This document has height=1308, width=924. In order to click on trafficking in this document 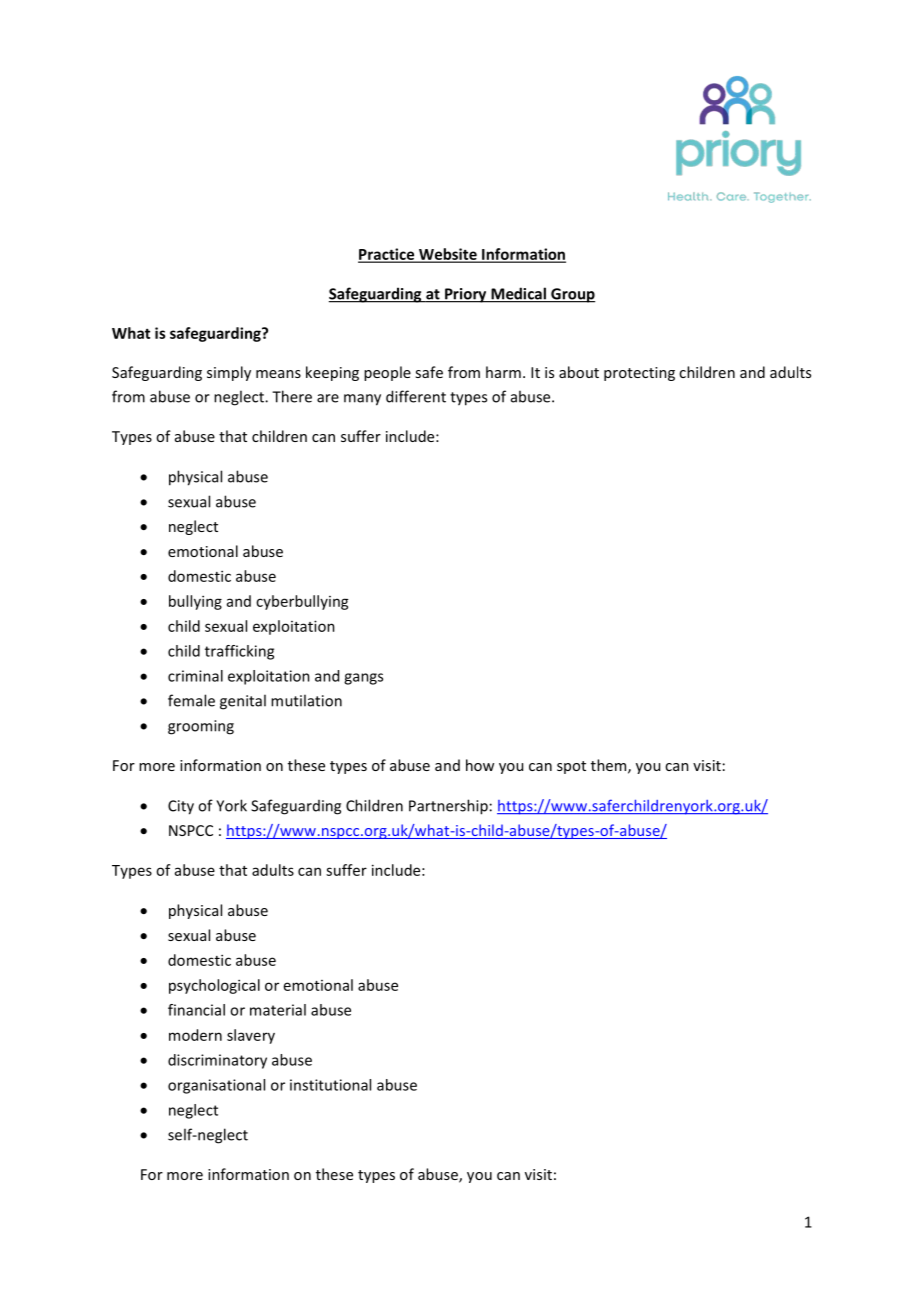, I will do `click(239, 652)`.
